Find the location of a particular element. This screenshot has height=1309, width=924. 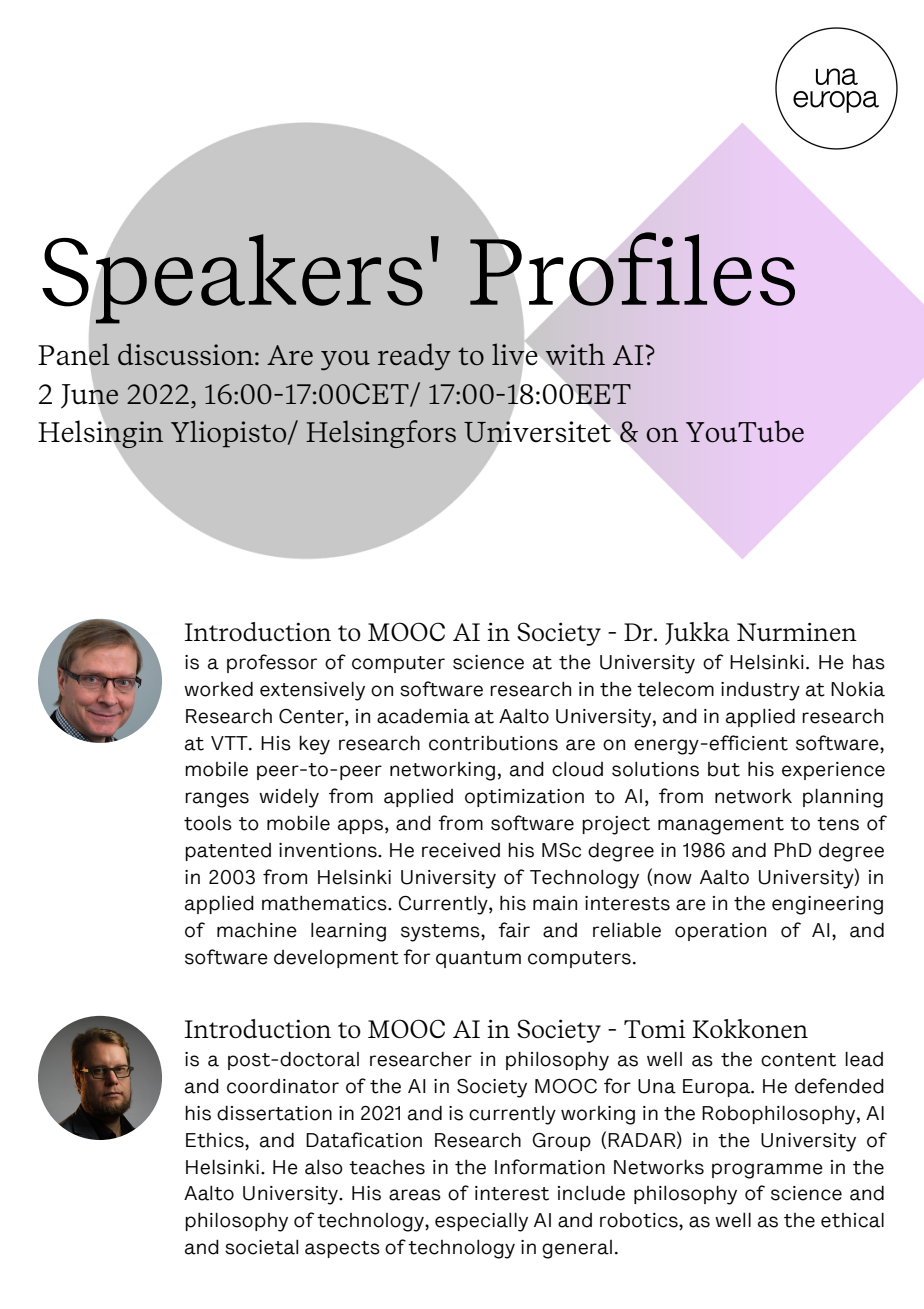

telecom is located at coordinates (675, 689).
